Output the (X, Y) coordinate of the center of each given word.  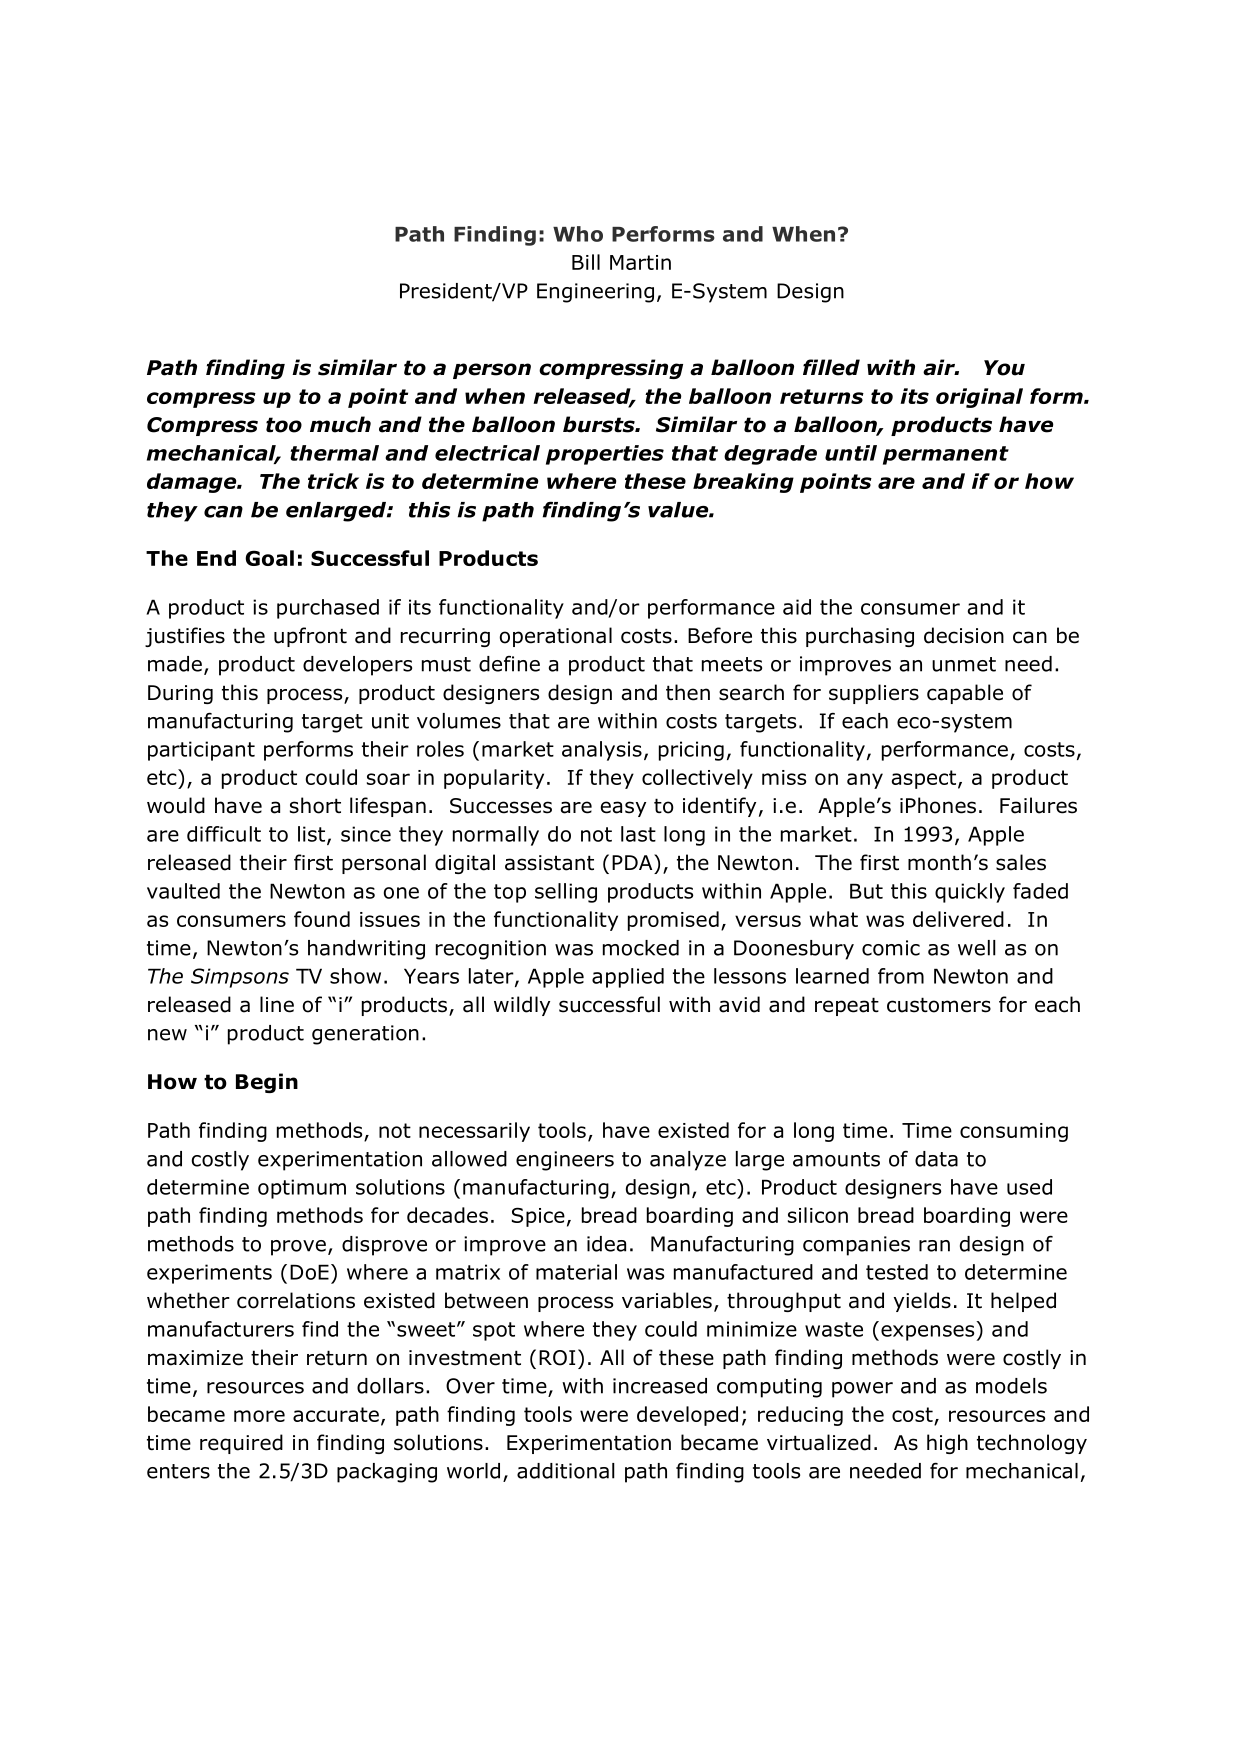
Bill (586, 262)
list (311, 834)
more (259, 1416)
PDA (633, 862)
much (340, 424)
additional (566, 1471)
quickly (970, 893)
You (1004, 368)
